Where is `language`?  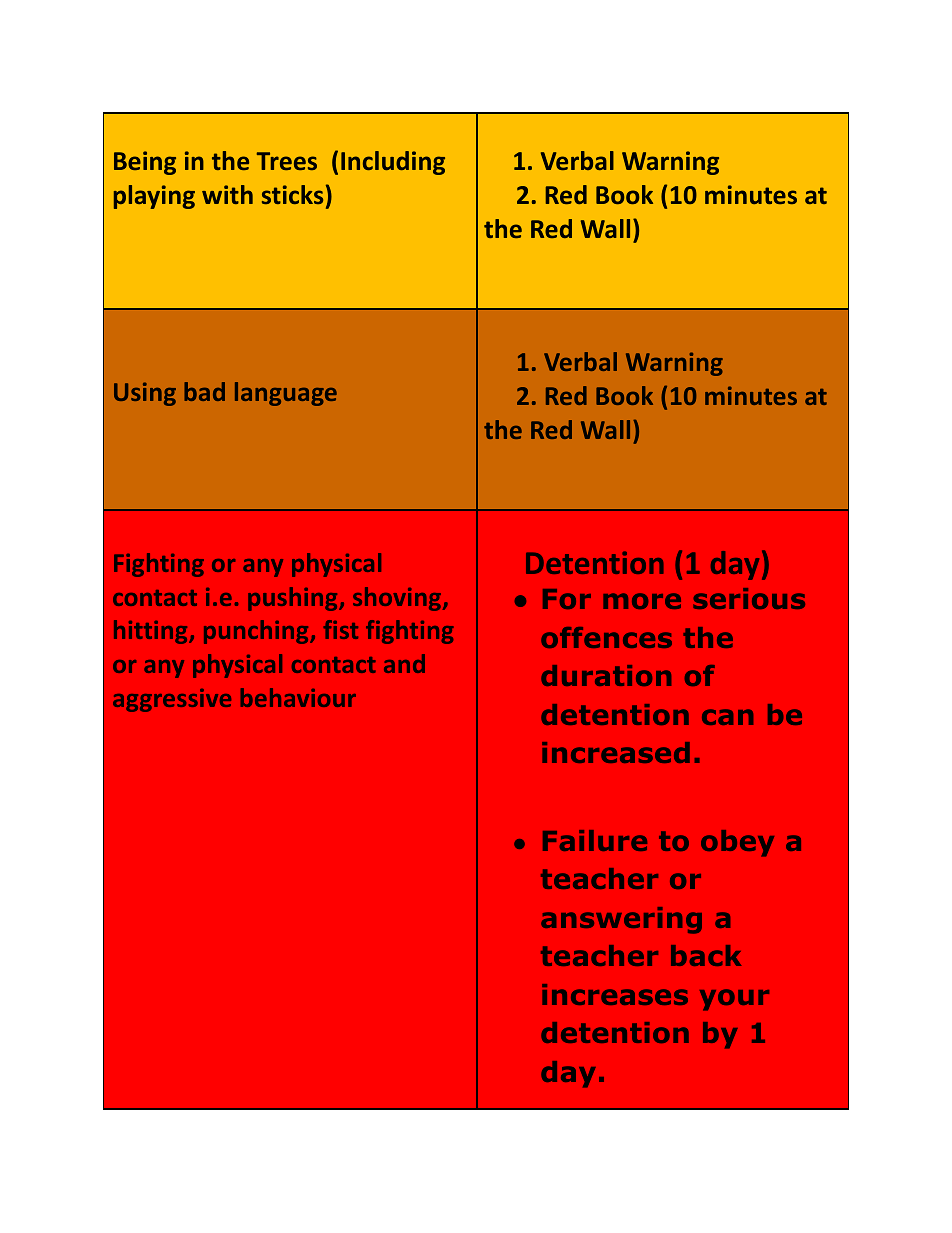
language is located at coordinates (286, 394).
